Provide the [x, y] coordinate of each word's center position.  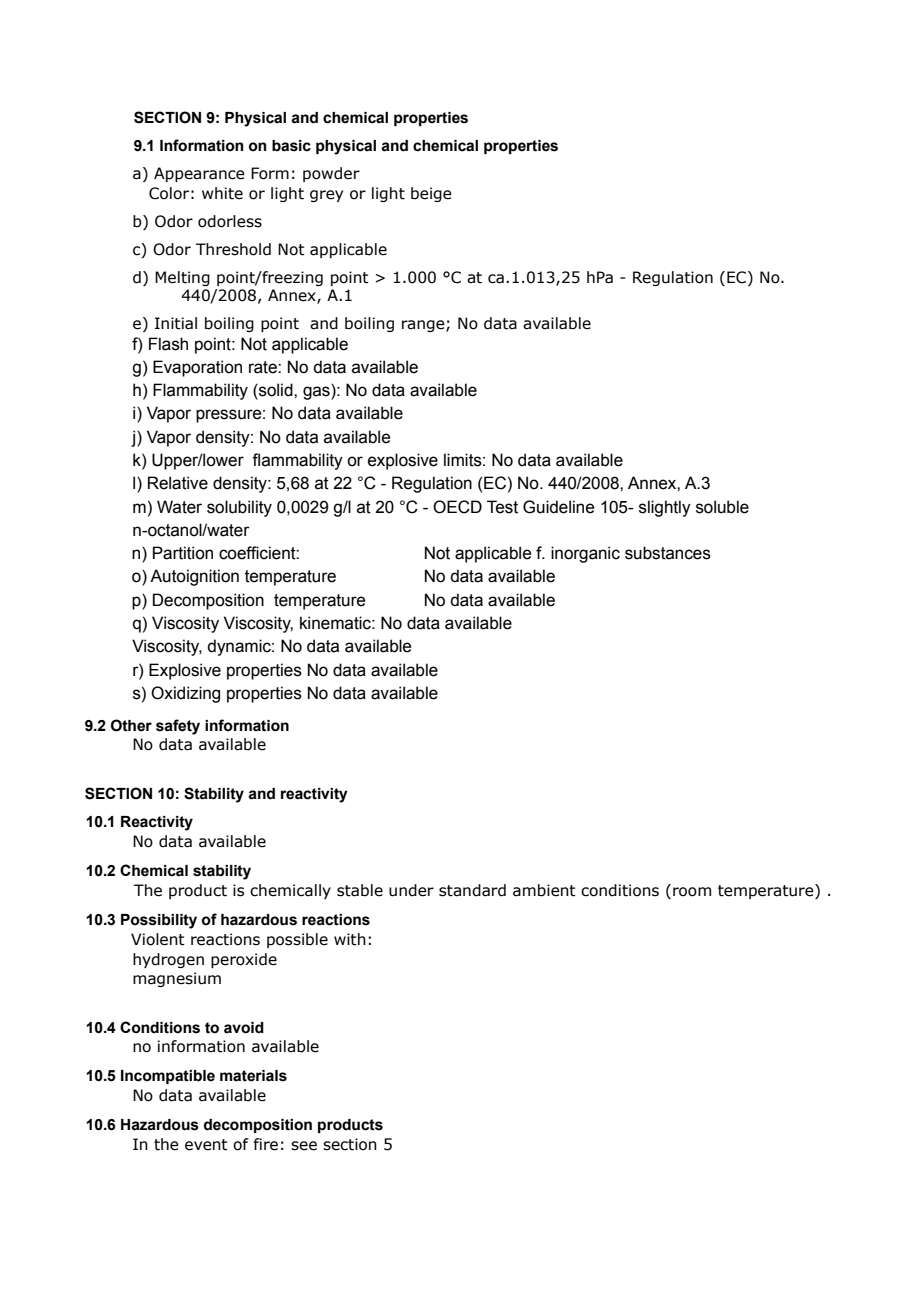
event [206, 1145]
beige [431, 194]
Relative [178, 483]
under [411, 890]
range [424, 326]
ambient [544, 890]
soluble [722, 507]
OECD [457, 507]
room [692, 892]
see [304, 1146]
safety [178, 727]
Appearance [199, 174]
